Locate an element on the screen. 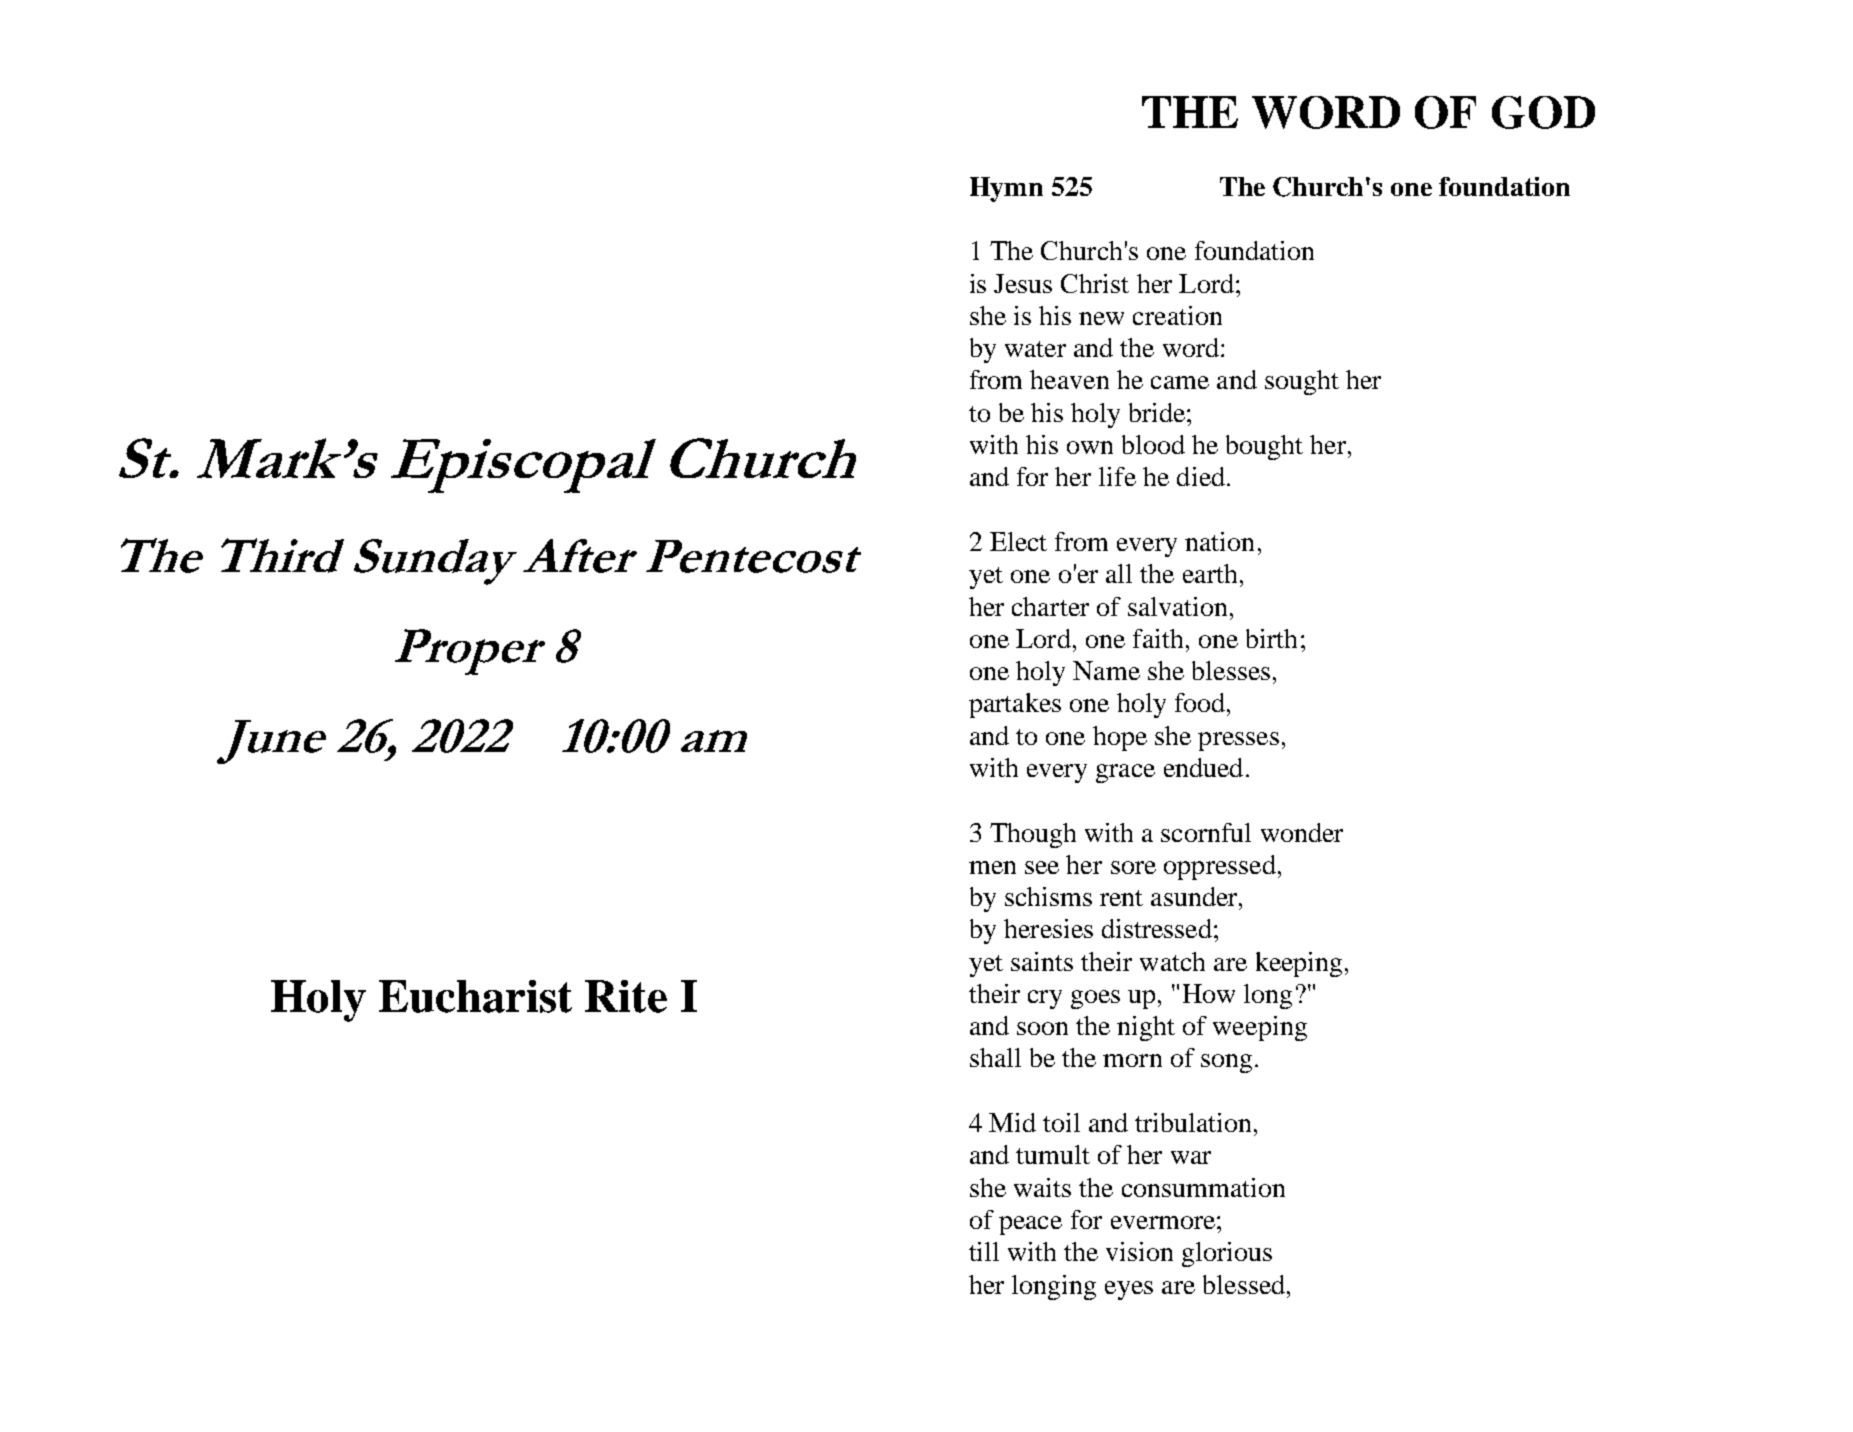 This screenshot has width=1853, height=1432. till is located at coordinates (984, 1251).
